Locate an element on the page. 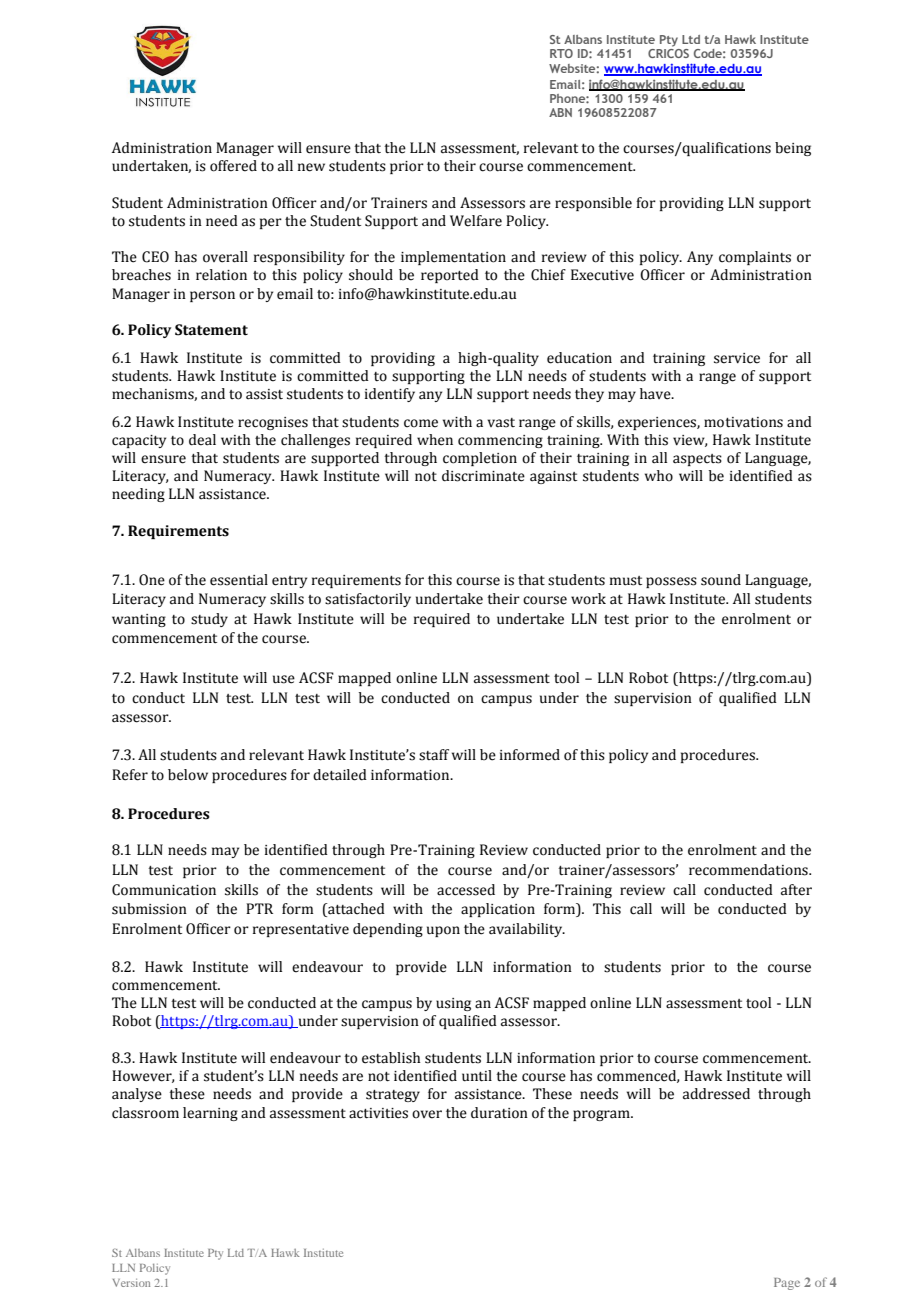  ABN is located at coordinates (560, 112).
